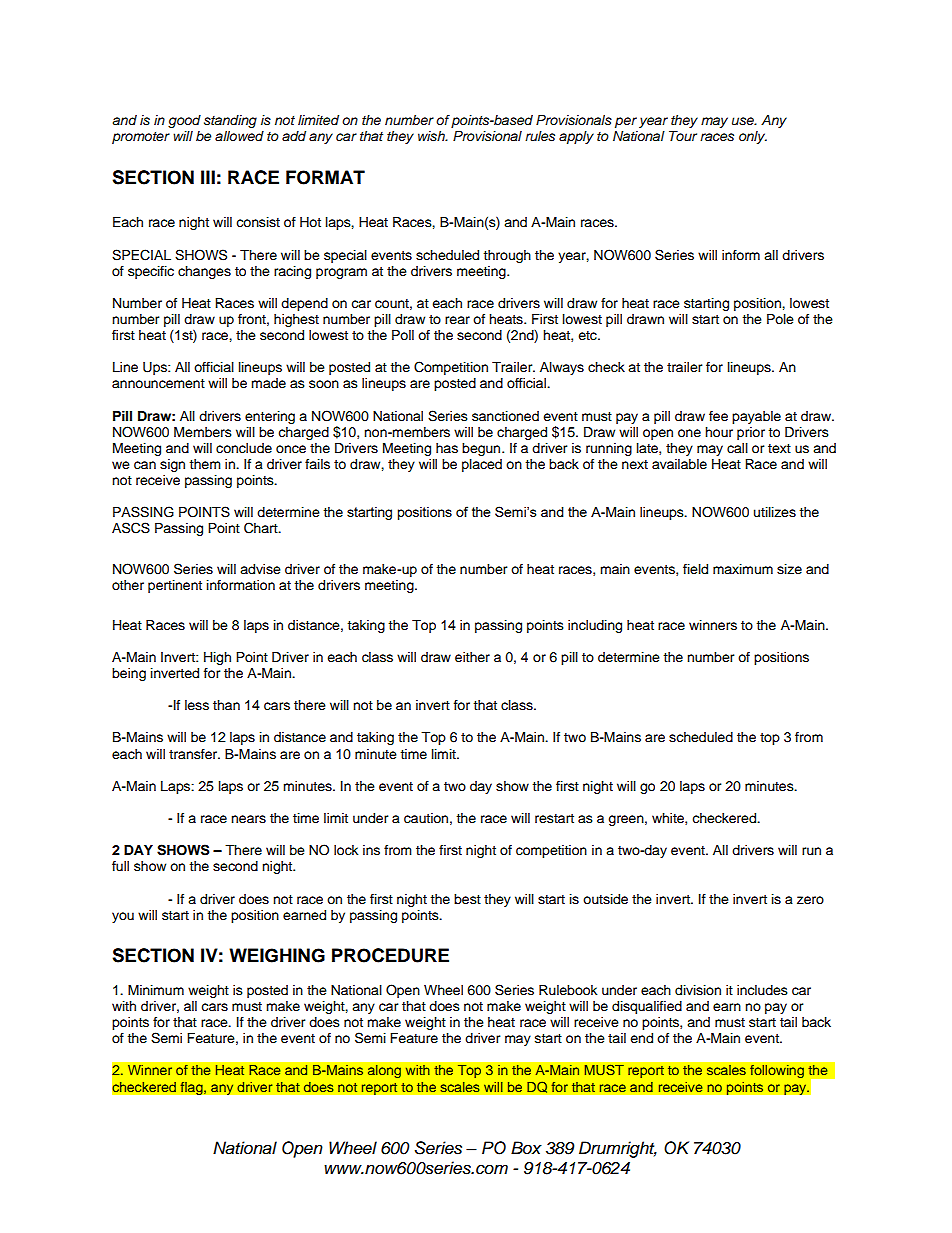 Image resolution: width=952 pixels, height=1233 pixels. I want to click on only, so click(753, 137).
